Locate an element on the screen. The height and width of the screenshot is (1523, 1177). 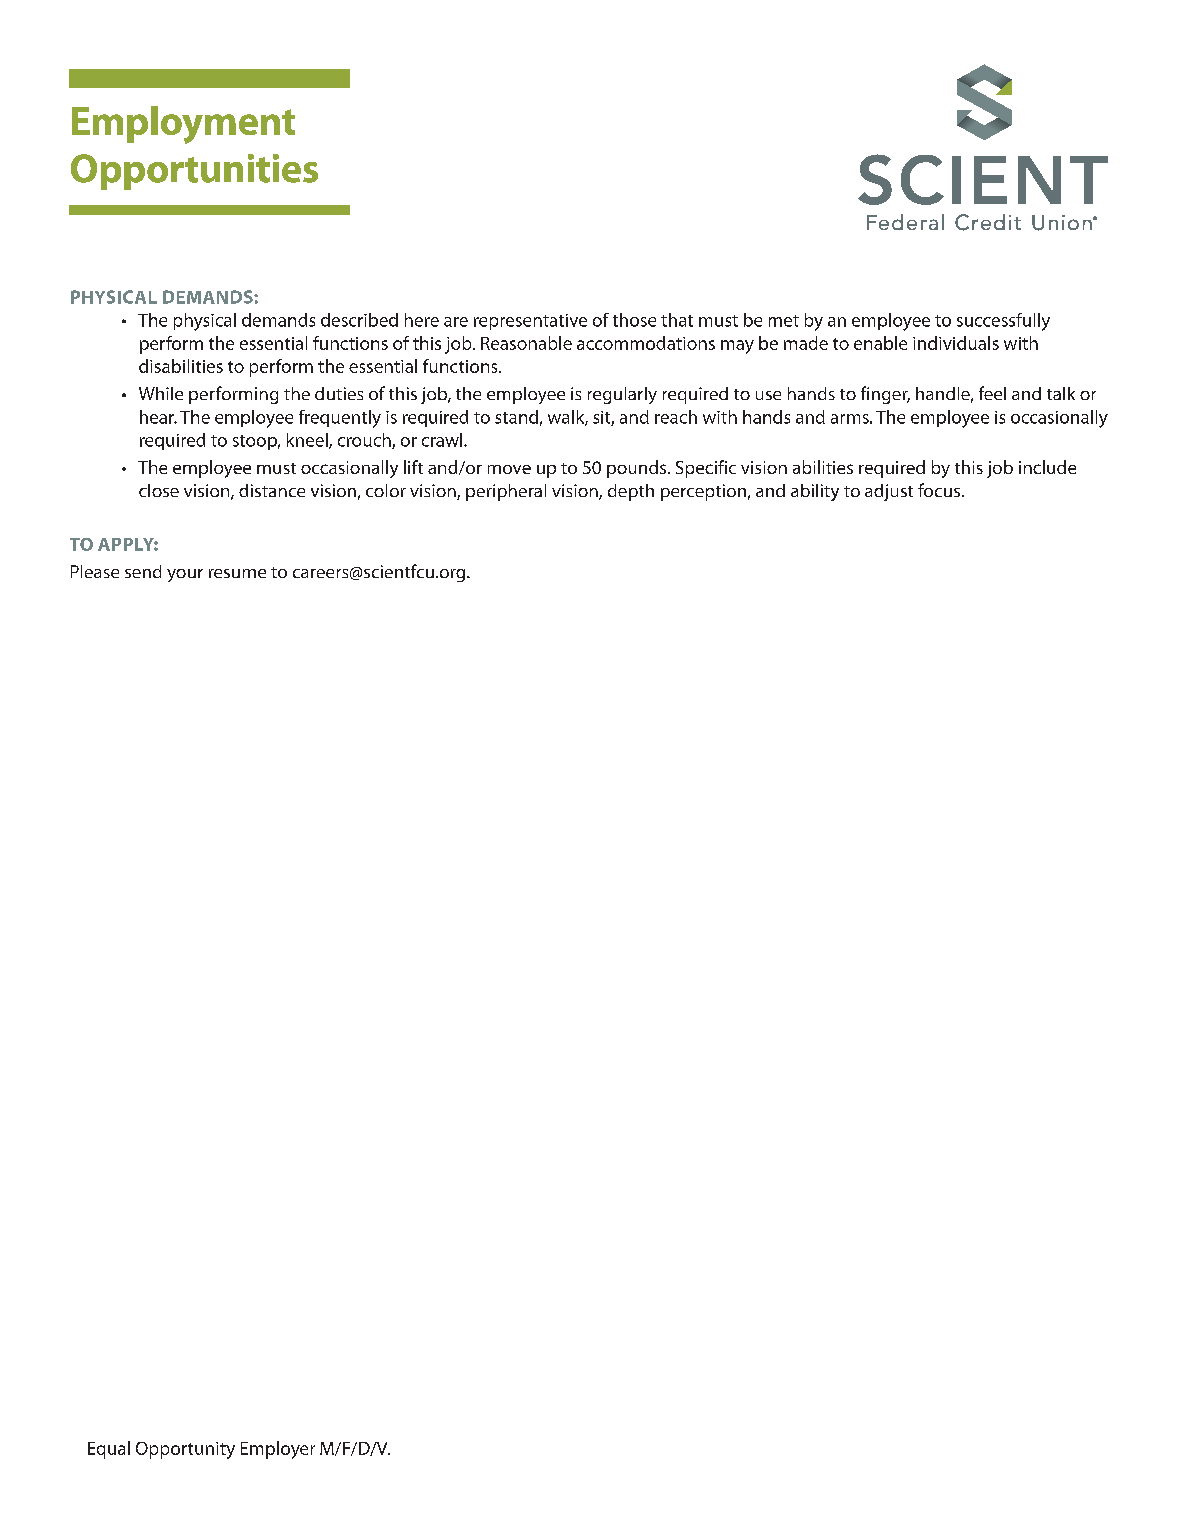
Opportunities is located at coordinates (194, 172).
